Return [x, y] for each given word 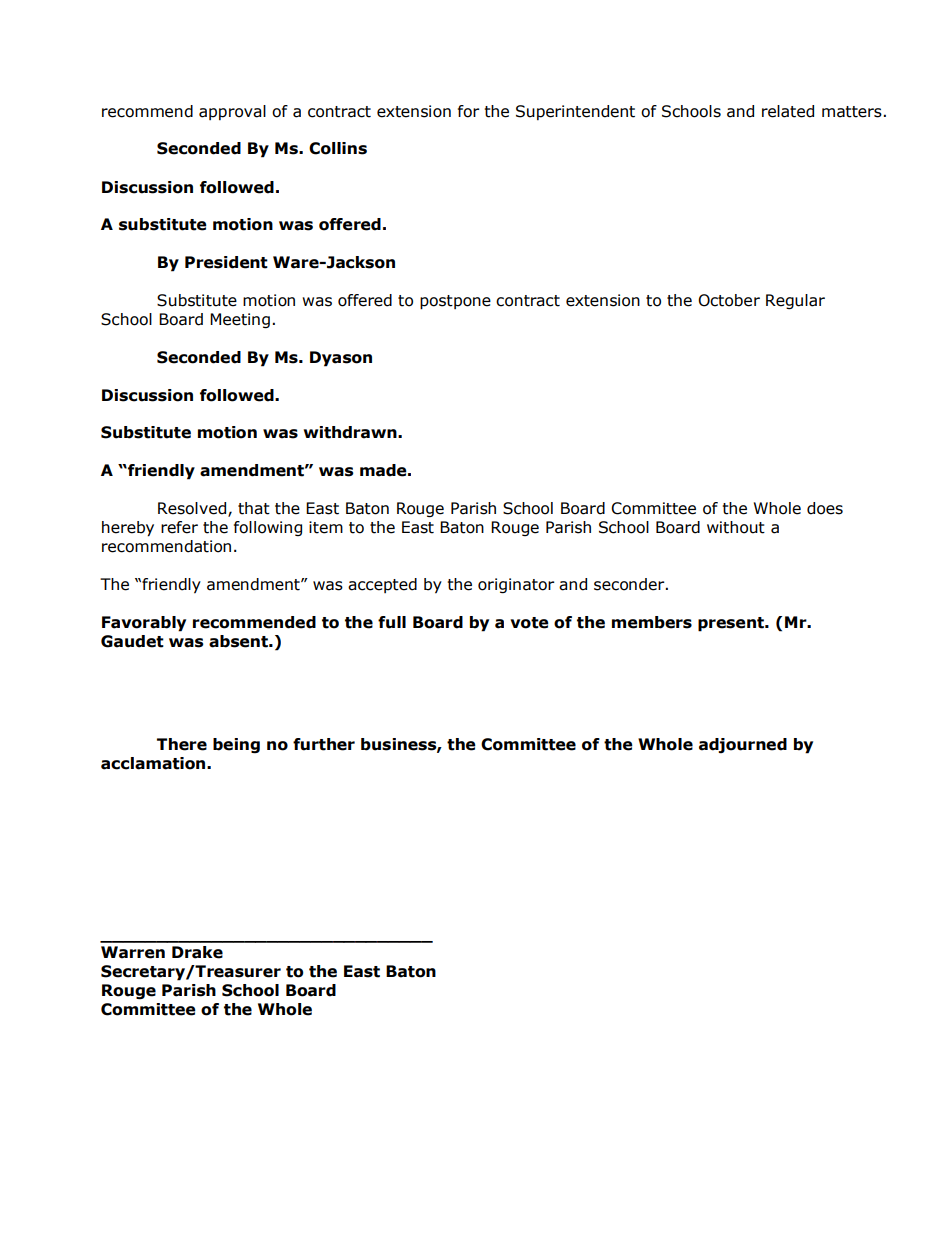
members [652, 622]
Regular [795, 301]
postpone [455, 302]
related [788, 111]
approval [232, 112]
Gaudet [132, 641]
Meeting [240, 320]
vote [529, 623]
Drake [197, 952]
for [469, 111]
